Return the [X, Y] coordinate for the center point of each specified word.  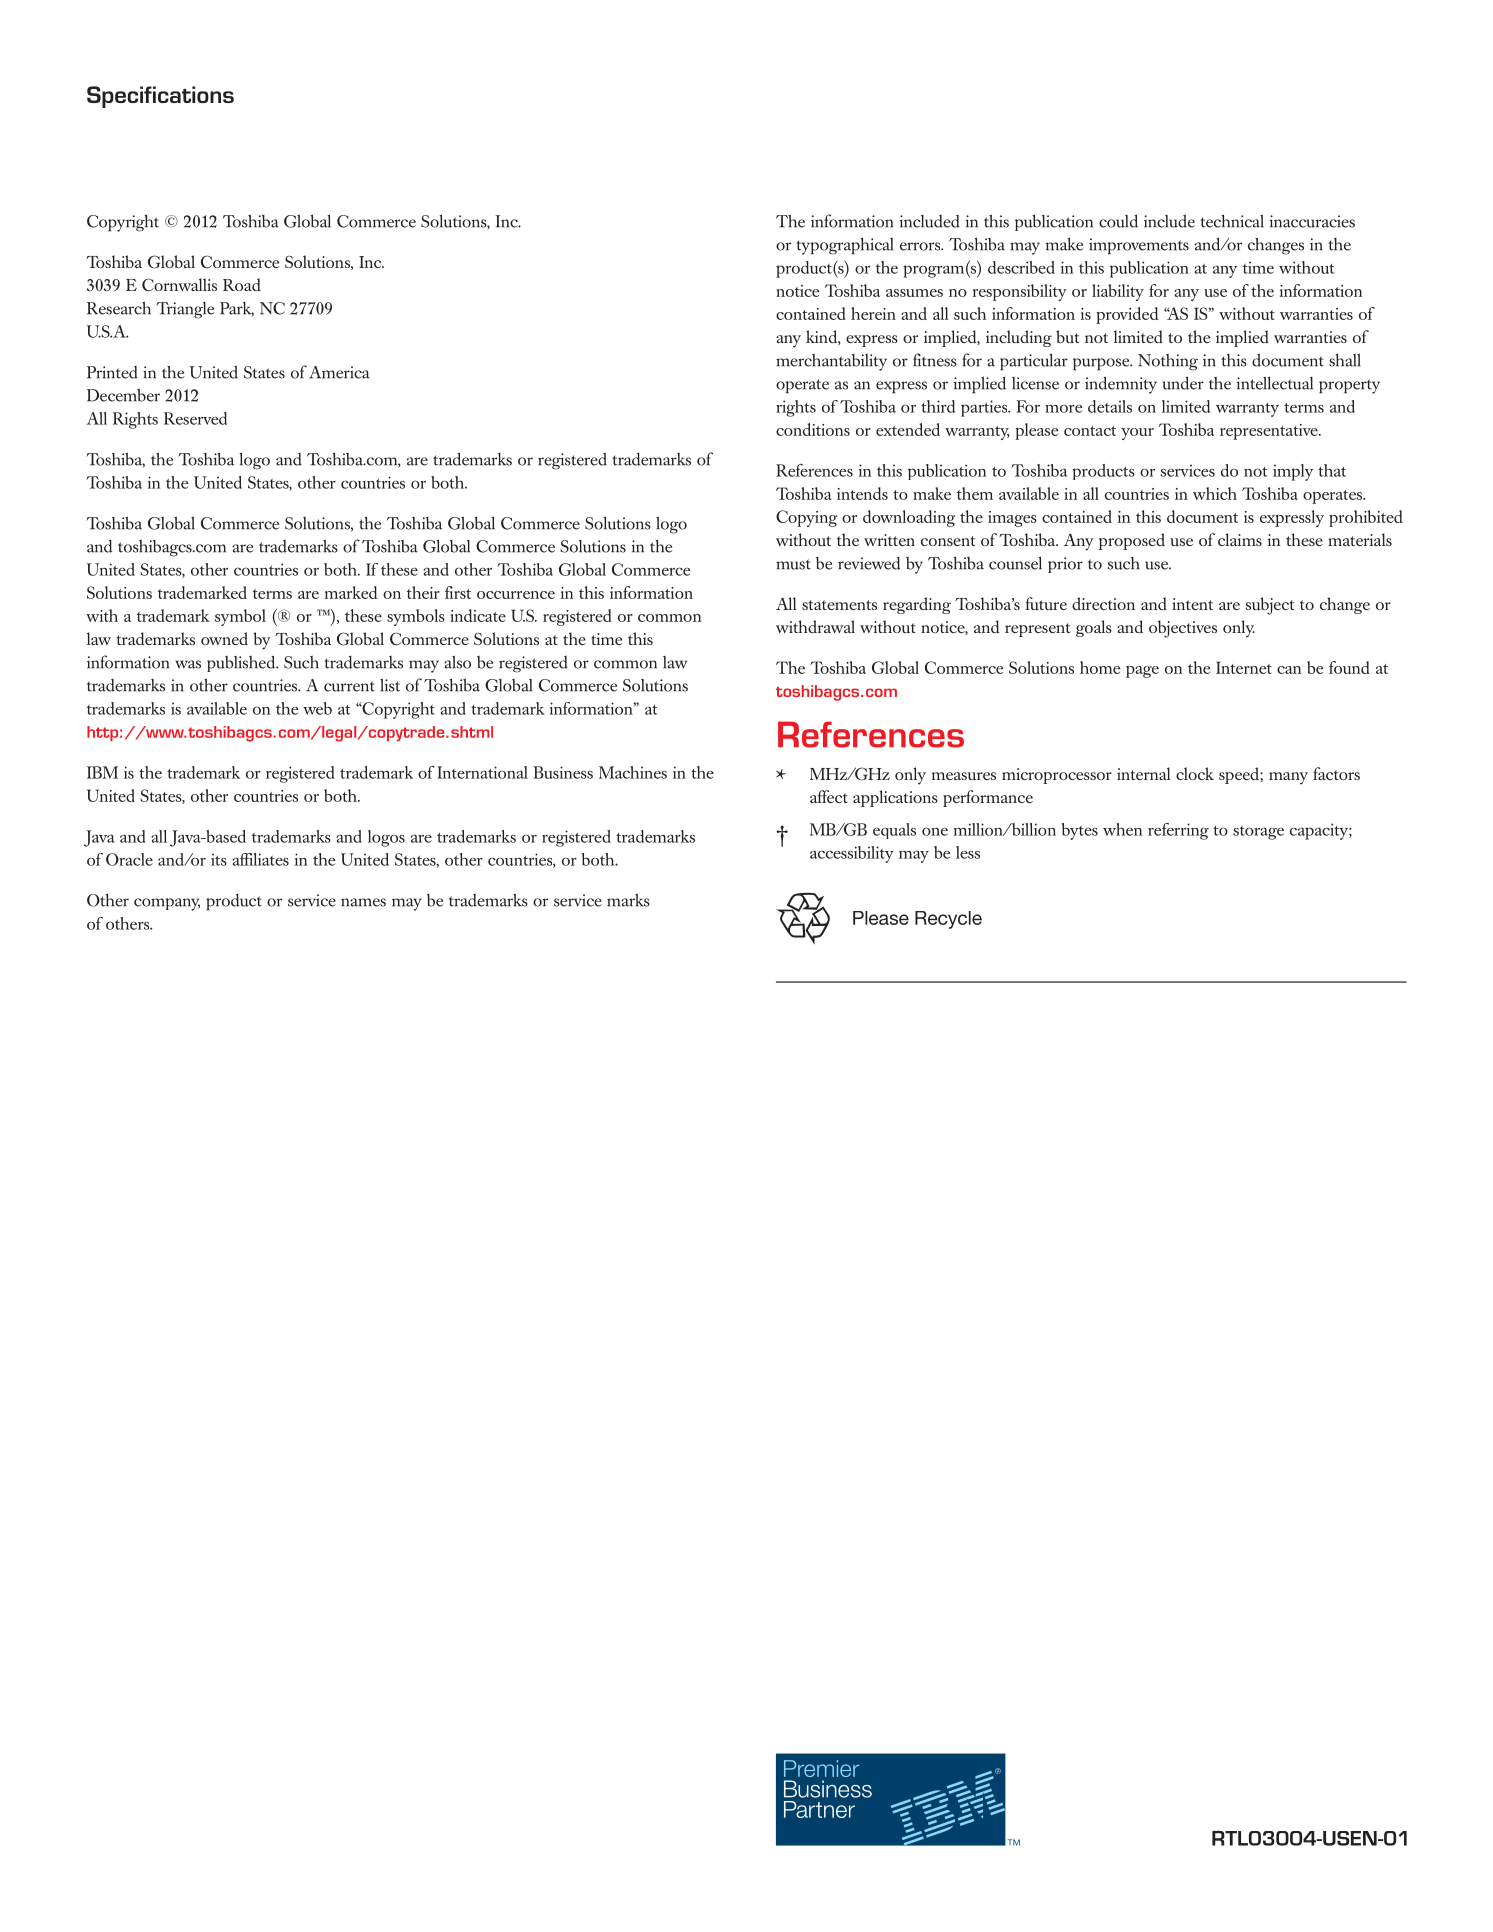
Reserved [195, 418]
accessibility [852, 854]
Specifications [160, 97]
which [1215, 493]
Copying [806, 518]
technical [1232, 221]
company [167, 904]
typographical [844, 246]
